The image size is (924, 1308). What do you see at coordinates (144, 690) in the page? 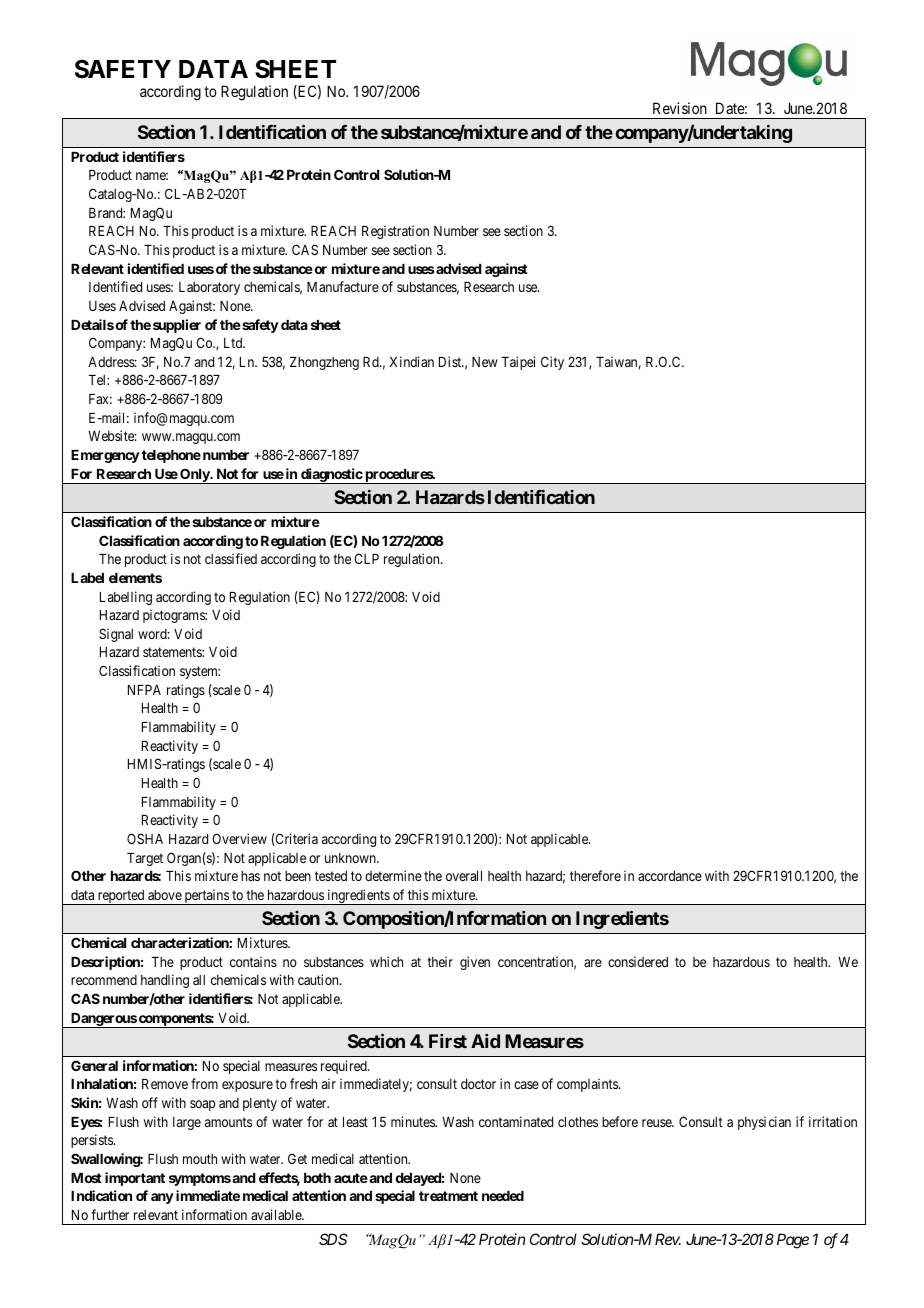
I see `NFPA` at bounding box center [144, 690].
